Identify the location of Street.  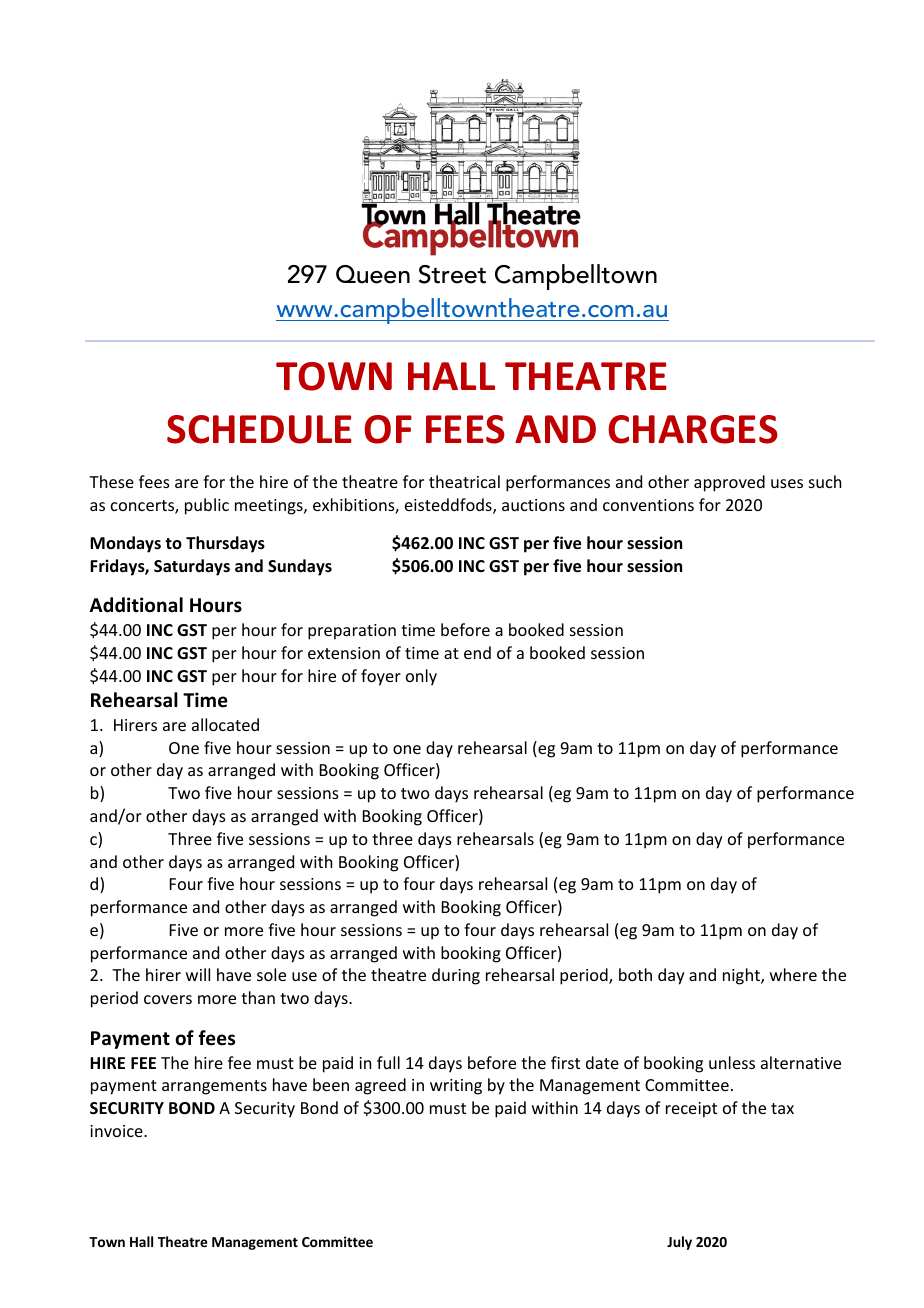
(452, 274).
